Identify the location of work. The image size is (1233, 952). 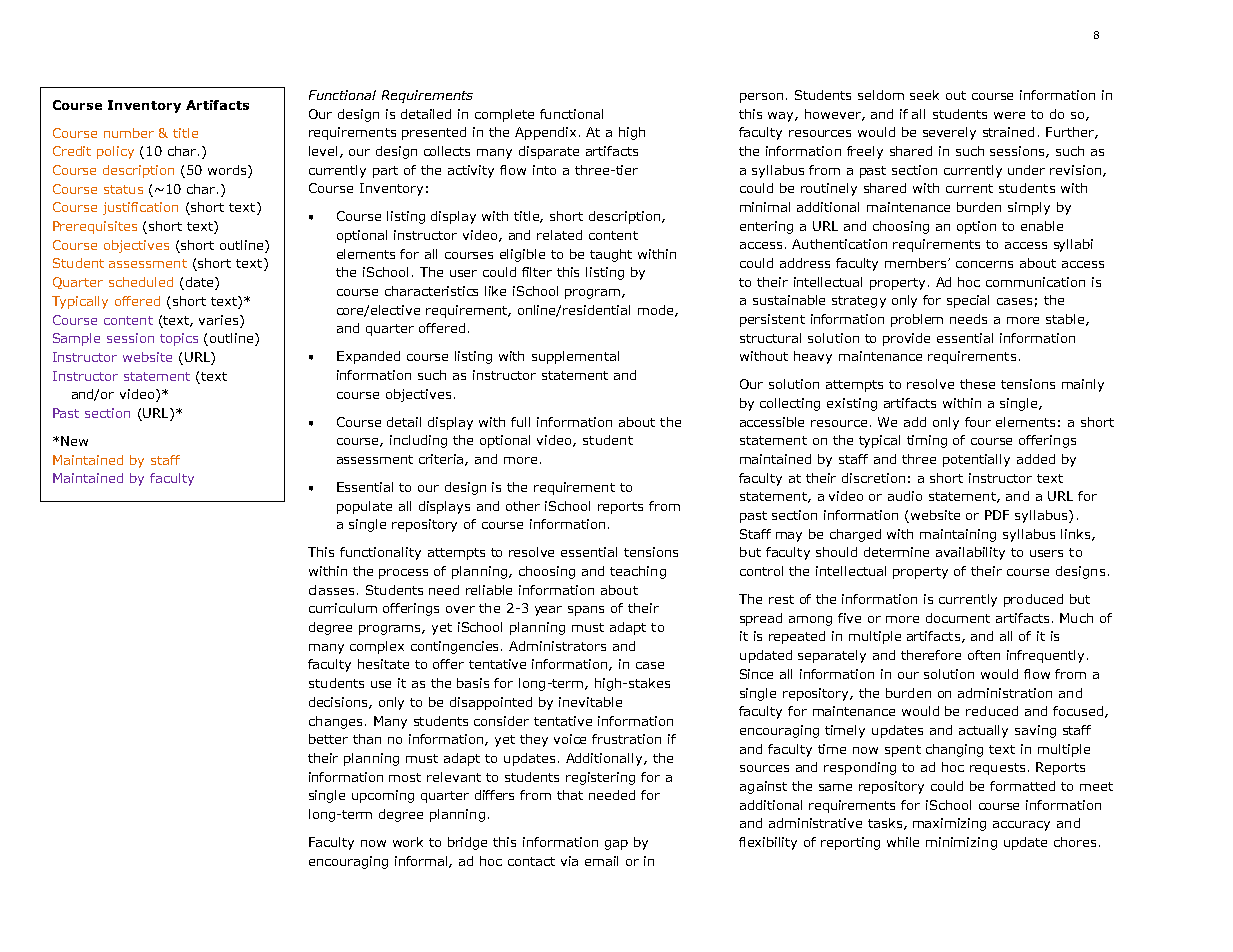
(408, 842).
